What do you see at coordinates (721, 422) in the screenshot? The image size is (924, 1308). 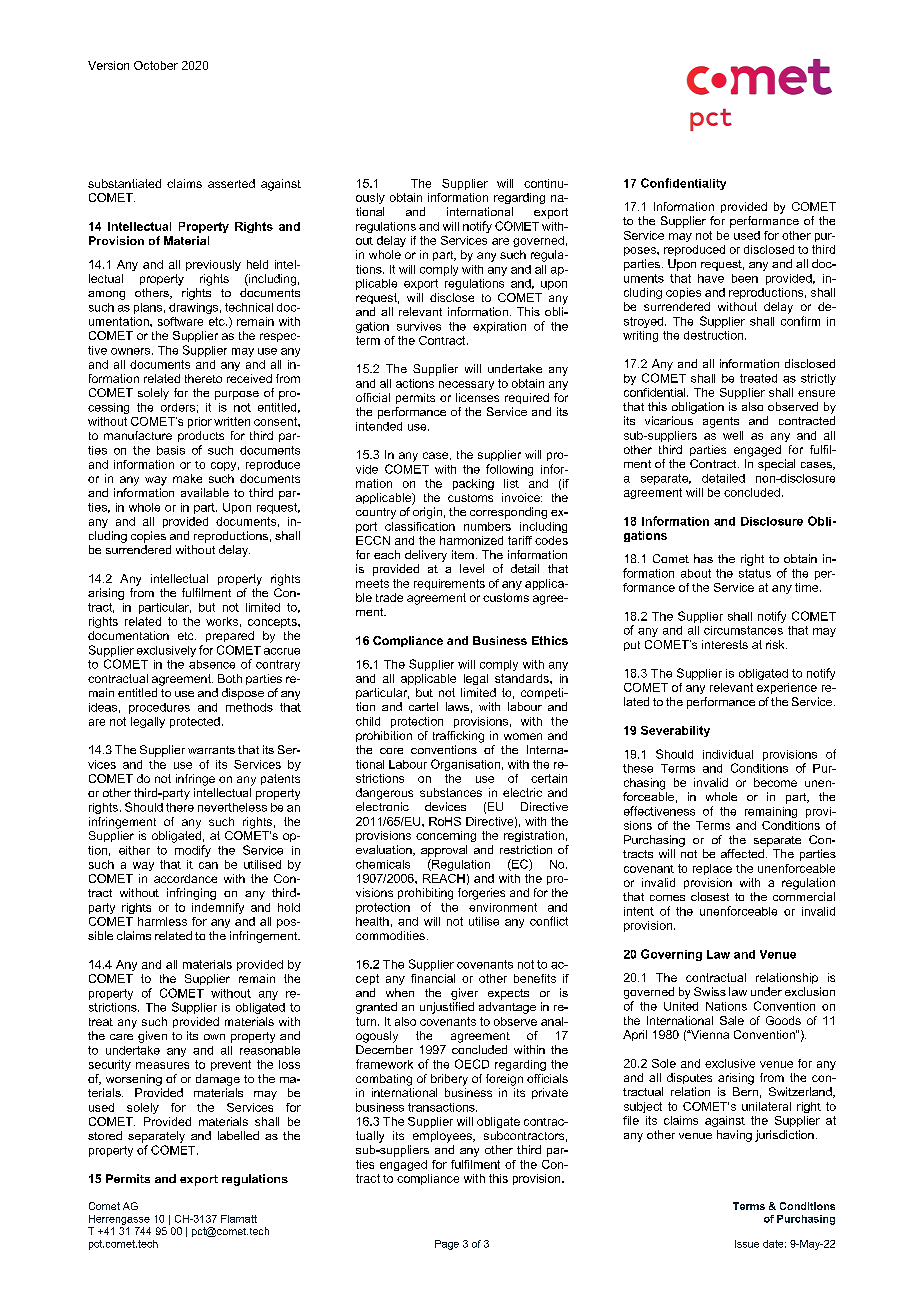 I see `agents` at bounding box center [721, 422].
